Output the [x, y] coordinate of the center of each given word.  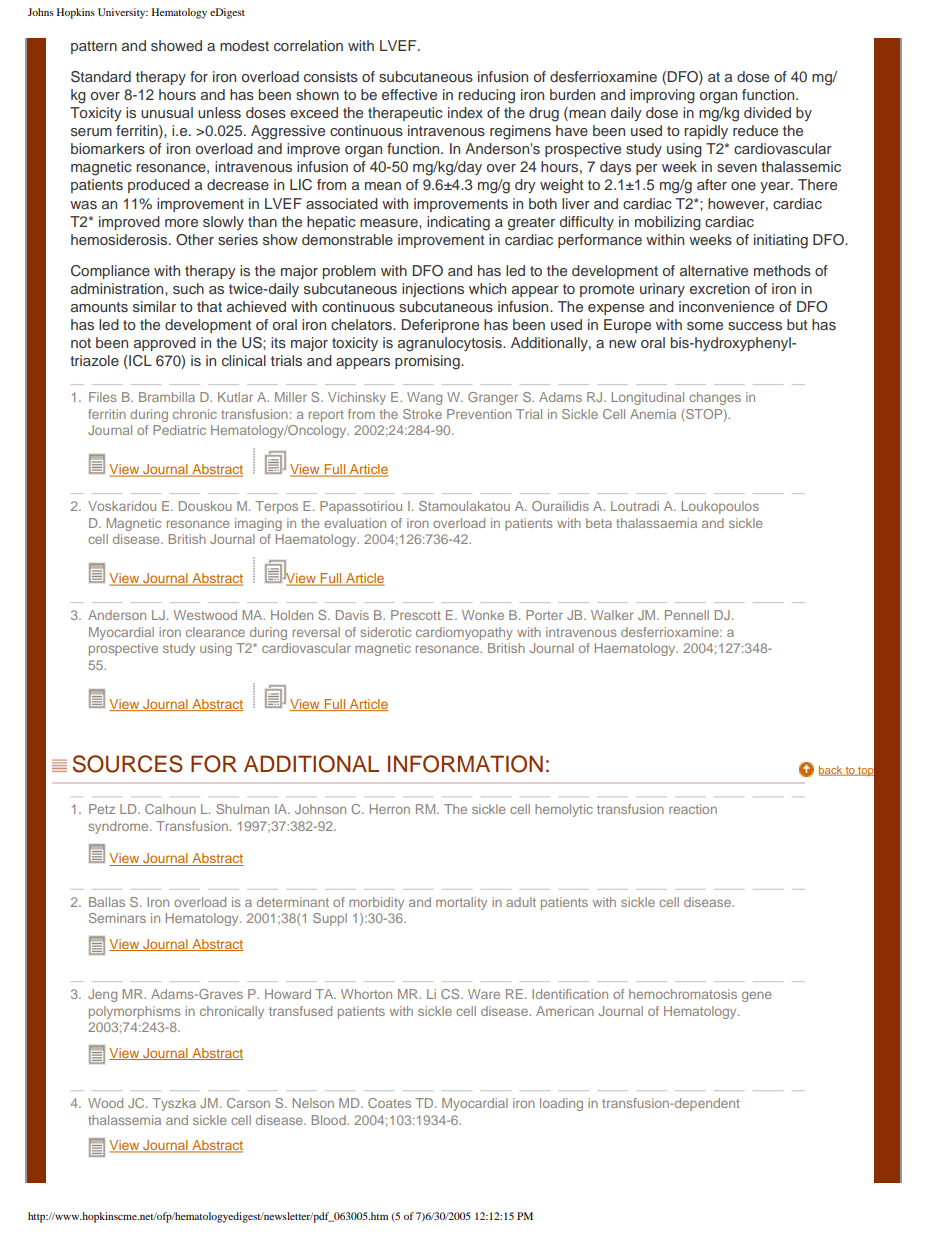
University [123, 13]
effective [409, 94]
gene [756, 996]
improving [662, 96]
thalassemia [124, 1120]
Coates [389, 1103]
